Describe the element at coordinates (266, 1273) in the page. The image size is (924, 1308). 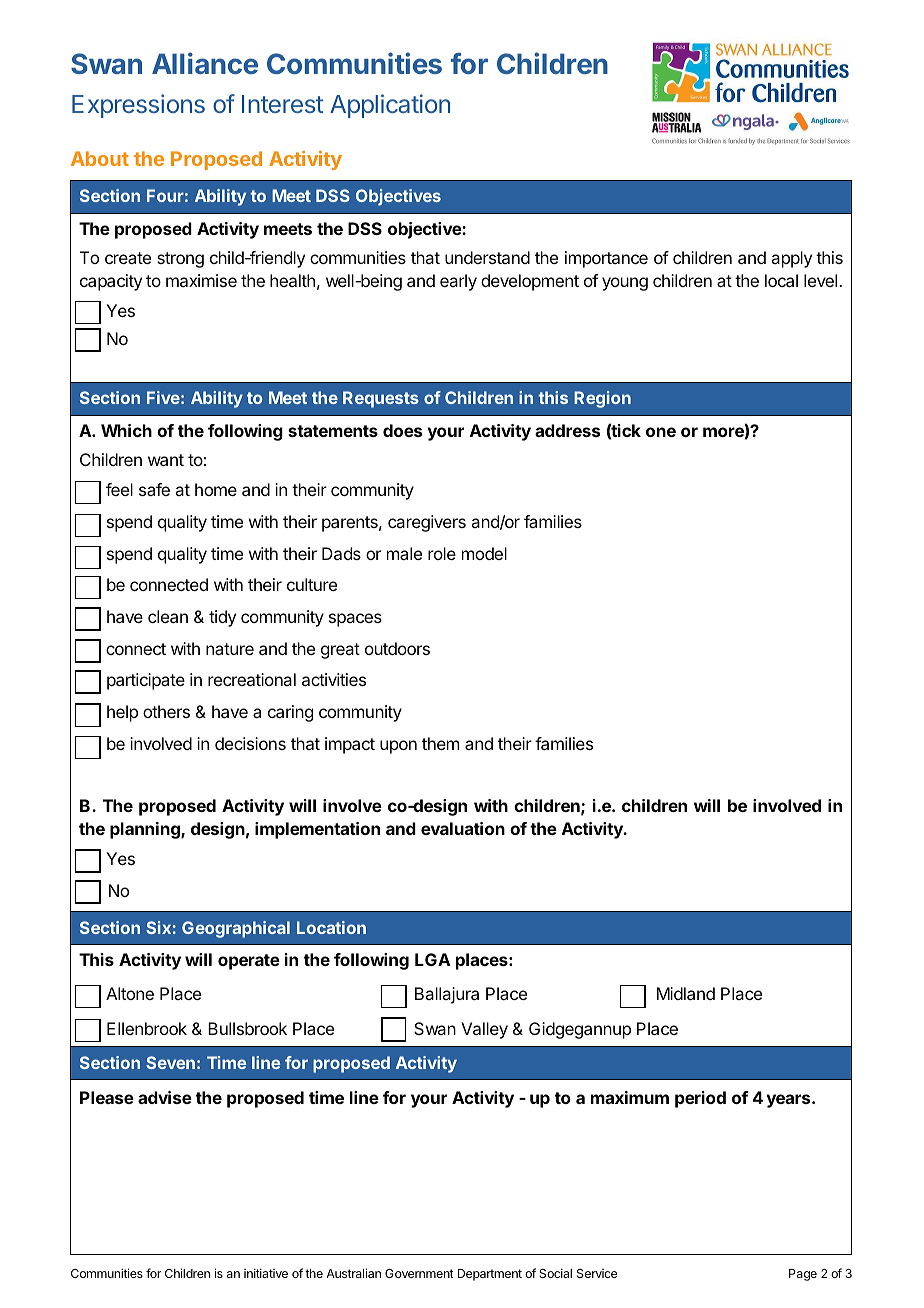
I see `initiative` at that location.
